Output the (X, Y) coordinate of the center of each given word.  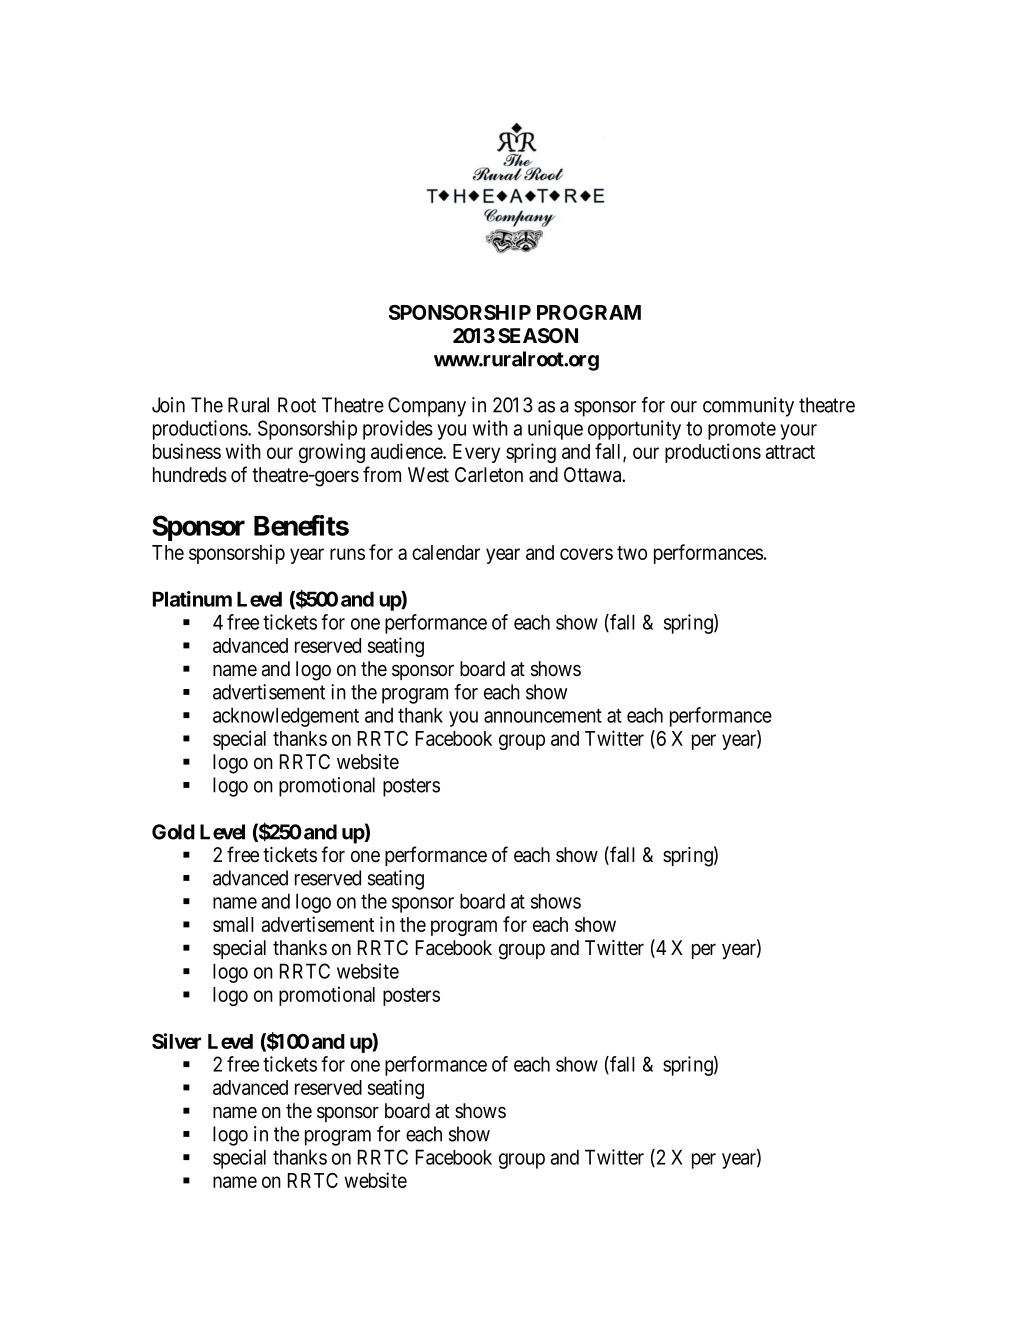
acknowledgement (286, 717)
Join (168, 405)
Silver (176, 1041)
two (632, 553)
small (233, 924)
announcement (543, 716)
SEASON (538, 336)
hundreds (190, 475)
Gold (173, 832)
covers (586, 554)
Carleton (489, 475)
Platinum (192, 599)
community (748, 407)
